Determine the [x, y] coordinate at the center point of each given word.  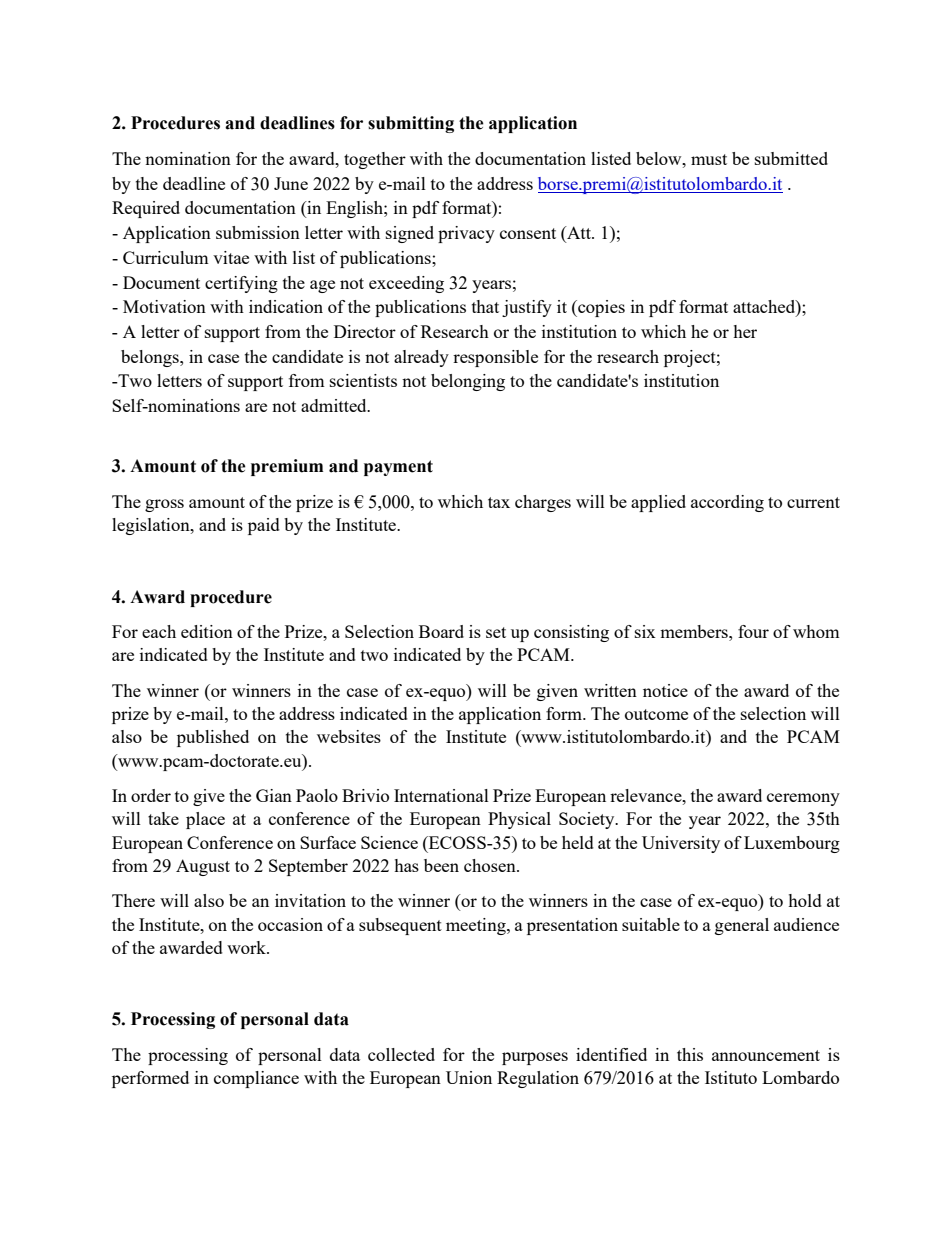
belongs [151, 358]
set [496, 632]
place [205, 820]
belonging [468, 382]
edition [207, 631]
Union [469, 1077]
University [681, 844]
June [291, 183]
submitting [411, 124]
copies [600, 308]
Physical [519, 820]
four [753, 631]
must [709, 159]
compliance [256, 1079]
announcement [766, 1055]
